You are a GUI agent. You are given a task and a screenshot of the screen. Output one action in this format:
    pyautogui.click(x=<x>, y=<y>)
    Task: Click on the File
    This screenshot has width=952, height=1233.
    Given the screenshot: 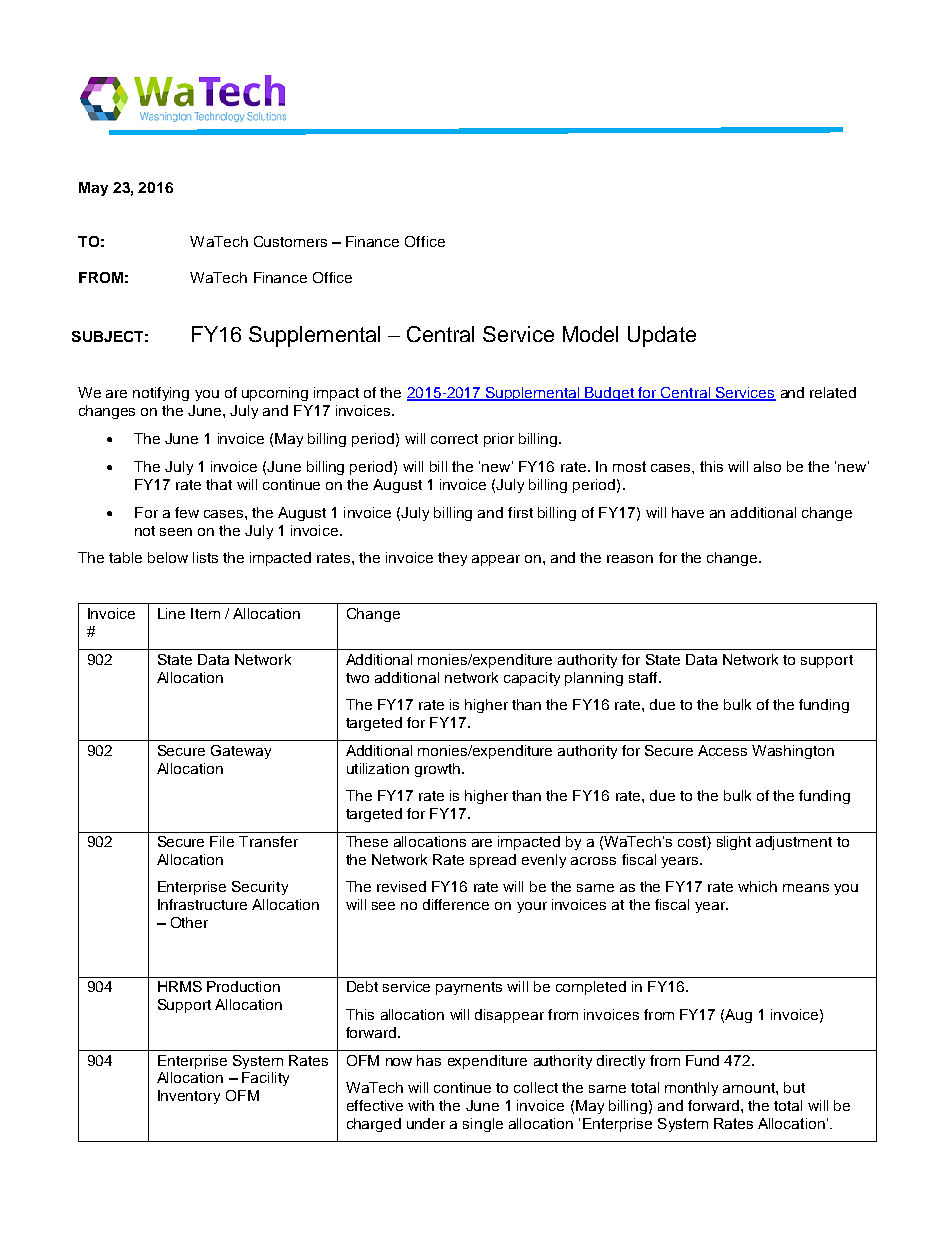 What is the action you would take?
    pyautogui.click(x=222, y=841)
